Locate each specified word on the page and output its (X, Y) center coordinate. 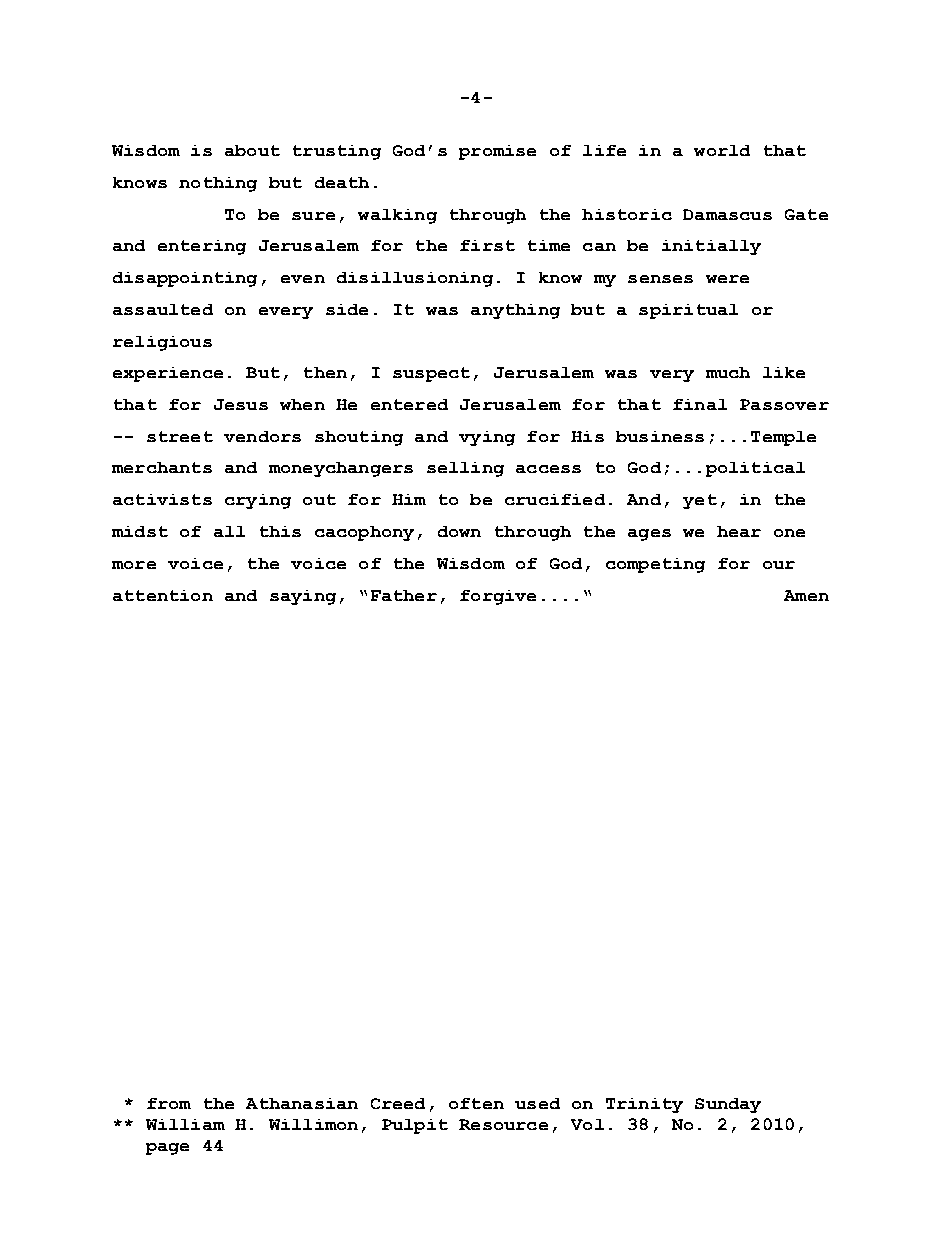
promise (497, 152)
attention (163, 595)
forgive (498, 597)
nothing (218, 184)
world (722, 150)
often (476, 1103)
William (185, 1124)
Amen (806, 595)
